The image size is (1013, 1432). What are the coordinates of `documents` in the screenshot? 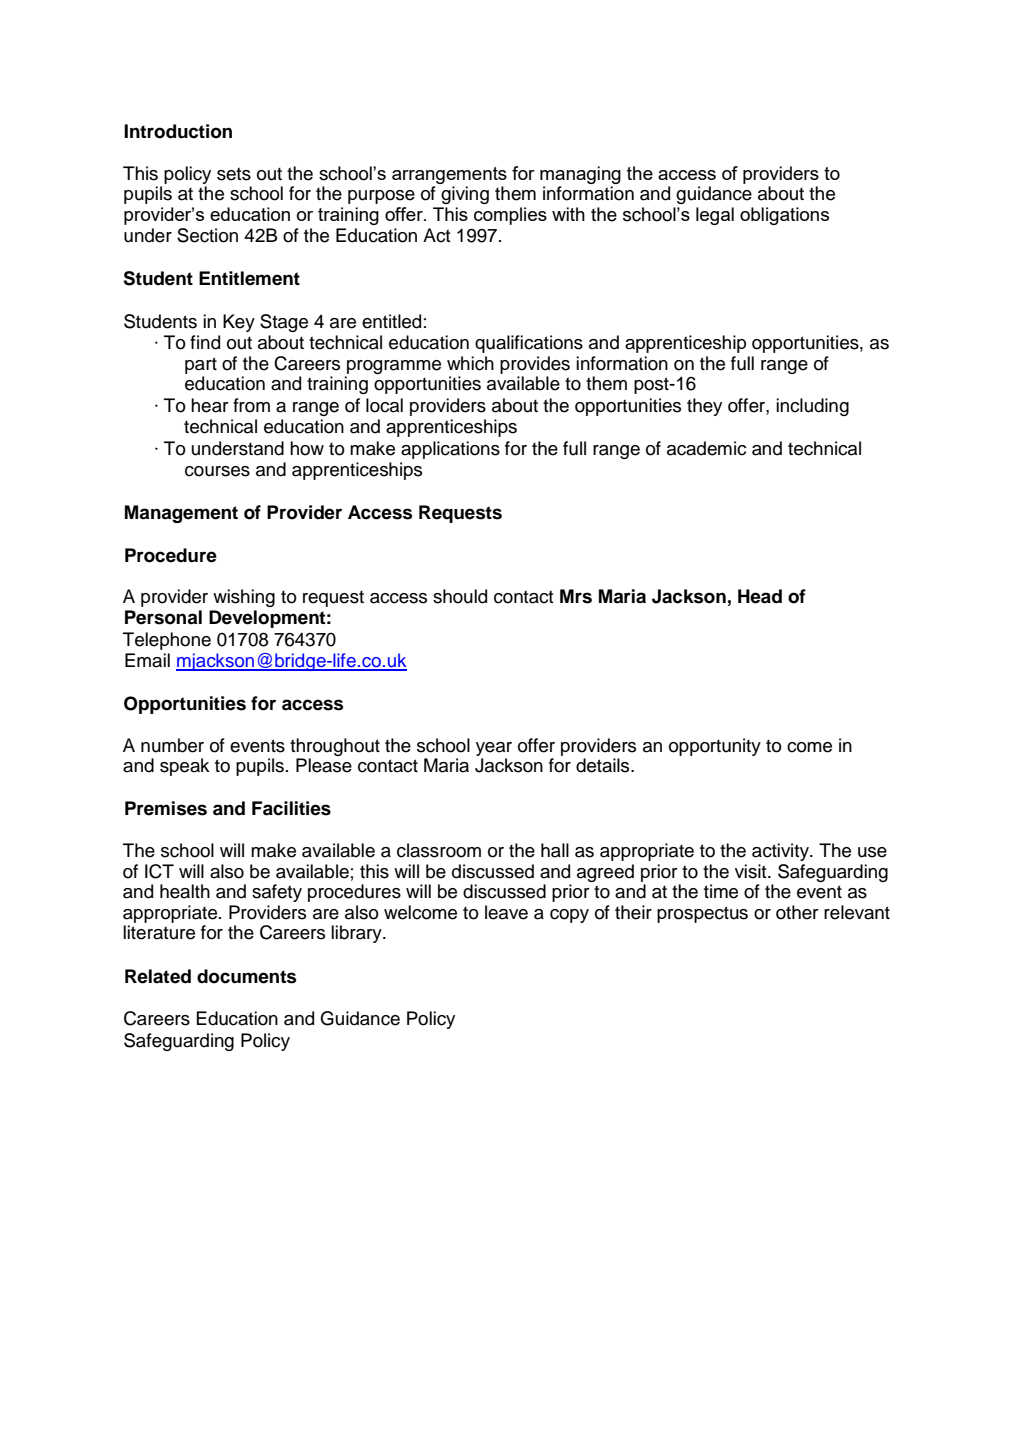 It's located at (246, 976).
